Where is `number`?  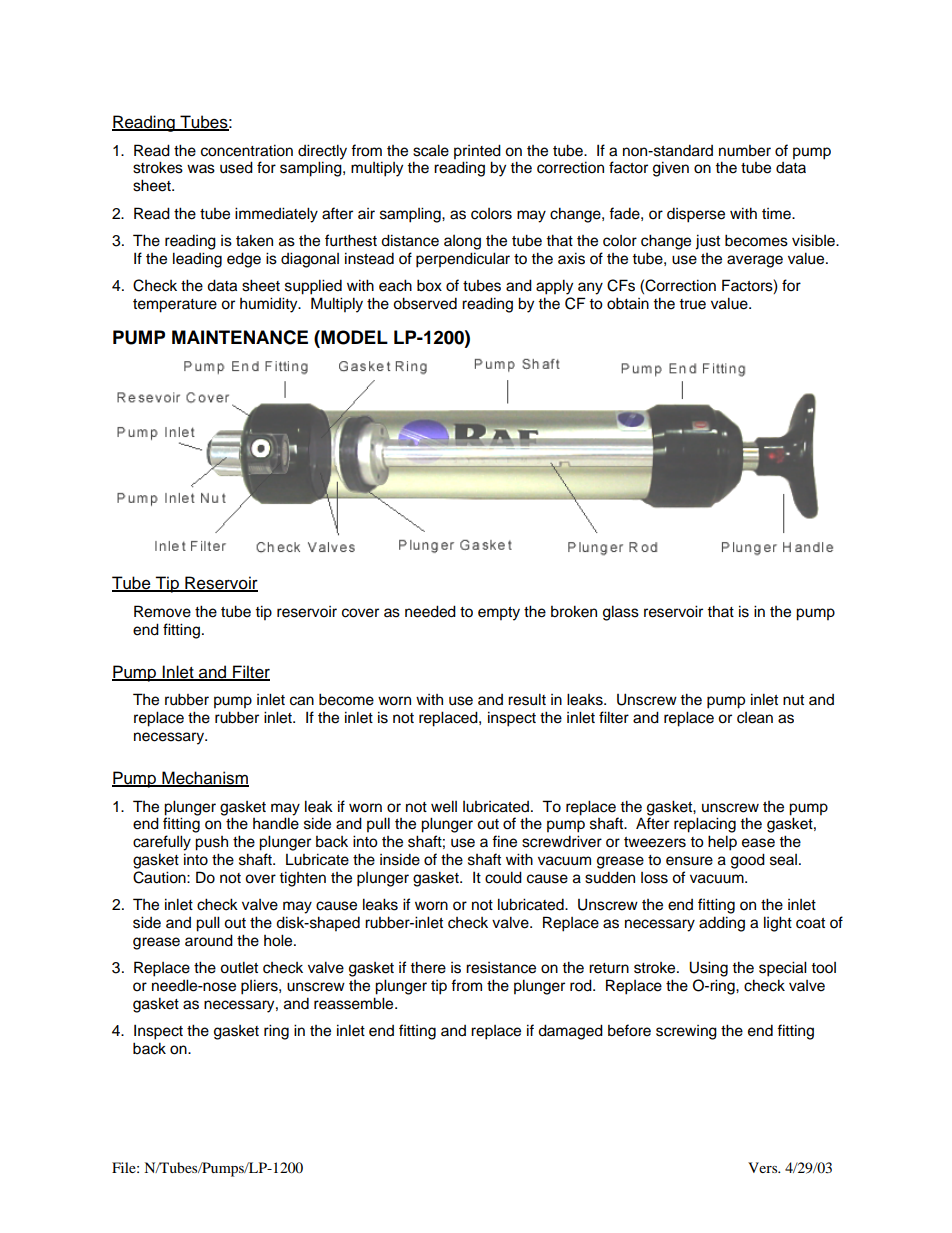 number is located at coordinates (745, 151).
